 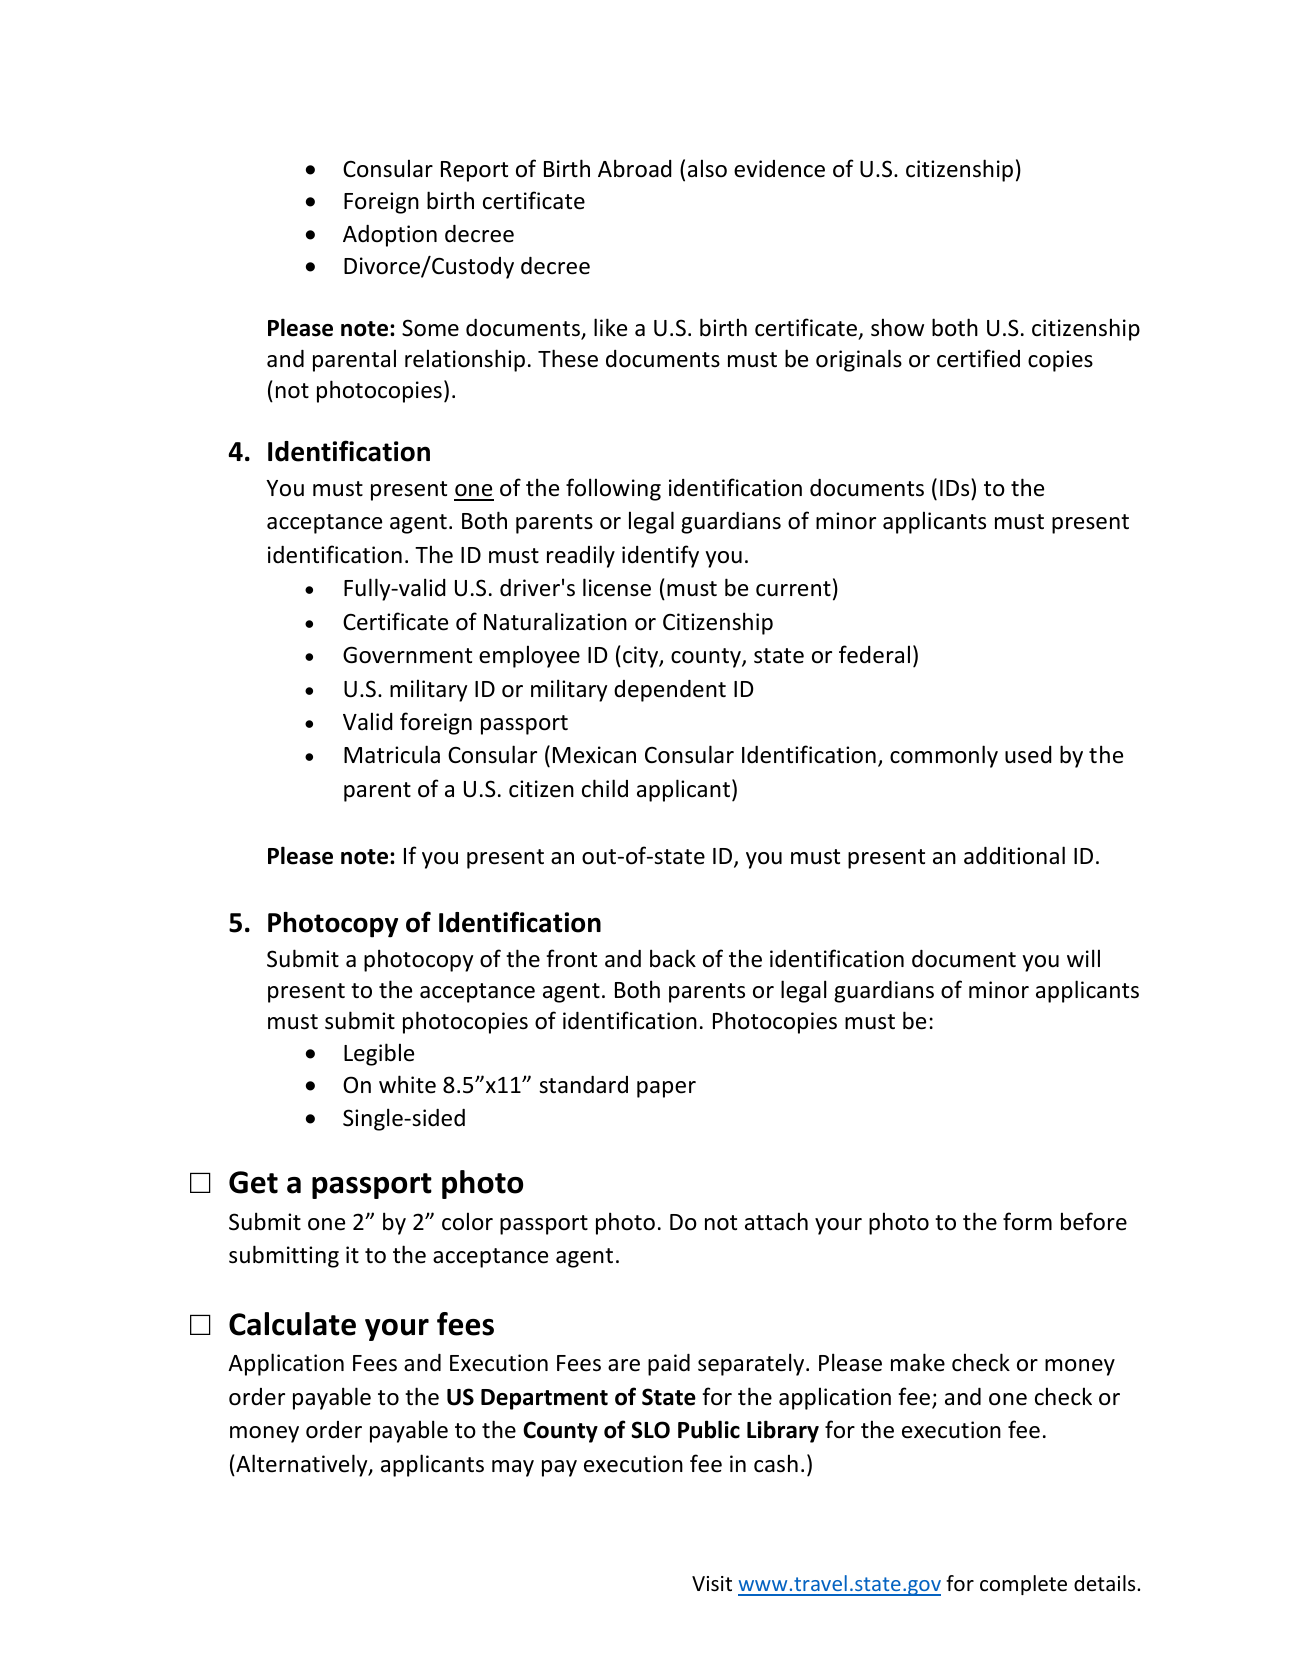 What do you see at coordinates (253, 1182) in the document?
I see `Get` at bounding box center [253, 1182].
